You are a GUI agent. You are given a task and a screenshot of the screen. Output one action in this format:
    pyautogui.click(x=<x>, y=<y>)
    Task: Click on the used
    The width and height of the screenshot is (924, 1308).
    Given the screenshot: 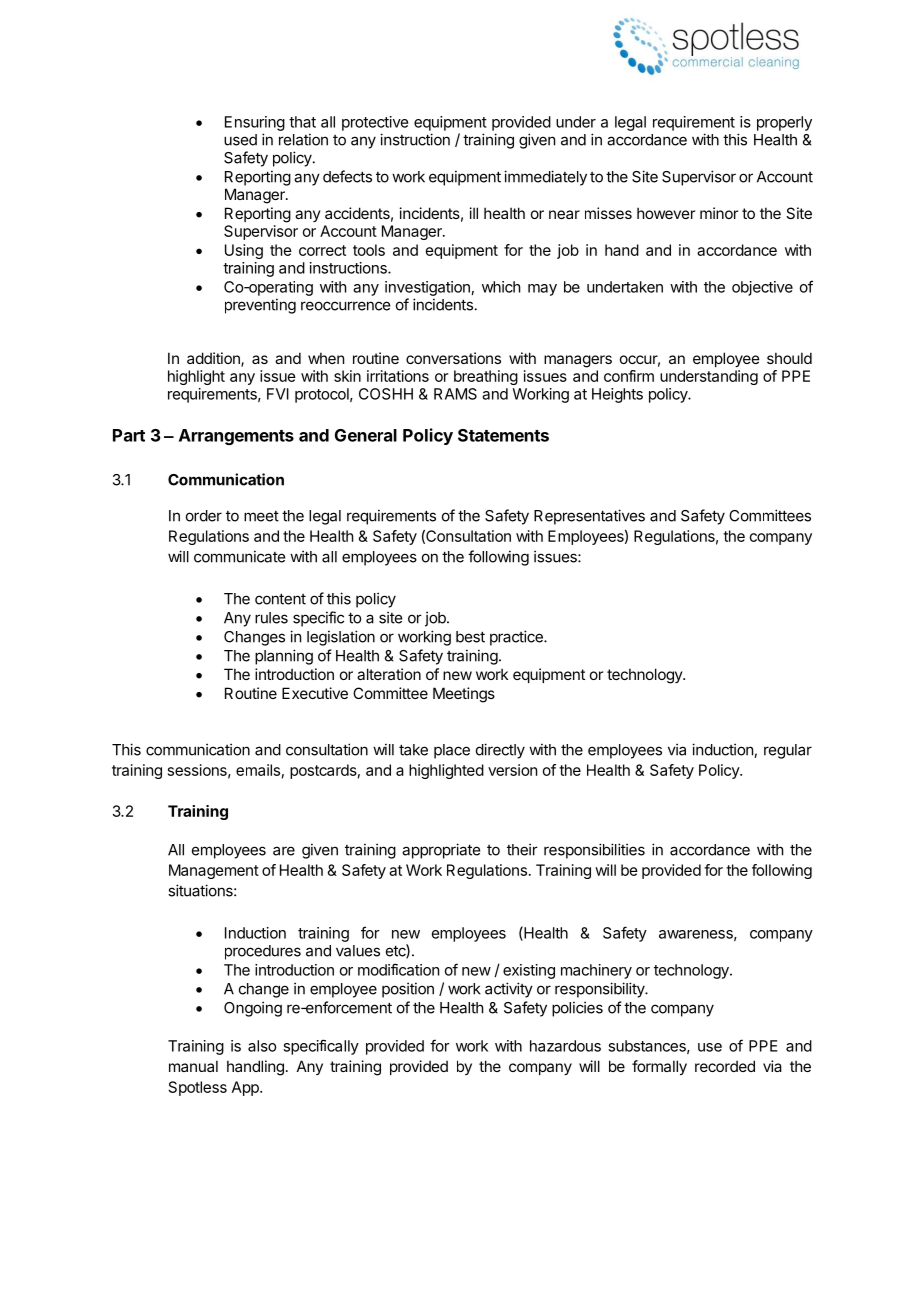 What is the action you would take?
    pyautogui.click(x=240, y=140)
